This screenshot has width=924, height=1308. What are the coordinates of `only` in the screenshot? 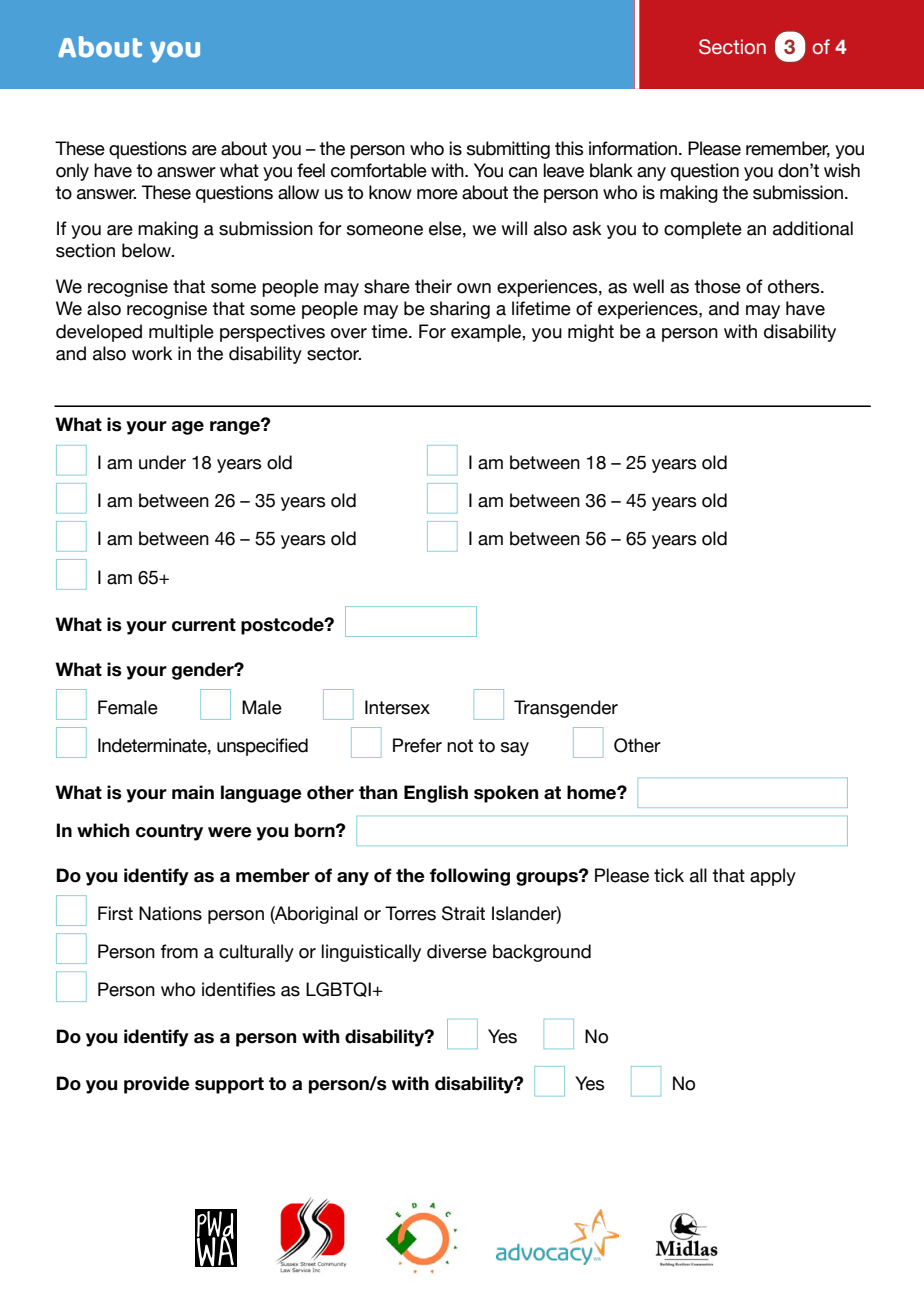 It's located at (72, 172).
